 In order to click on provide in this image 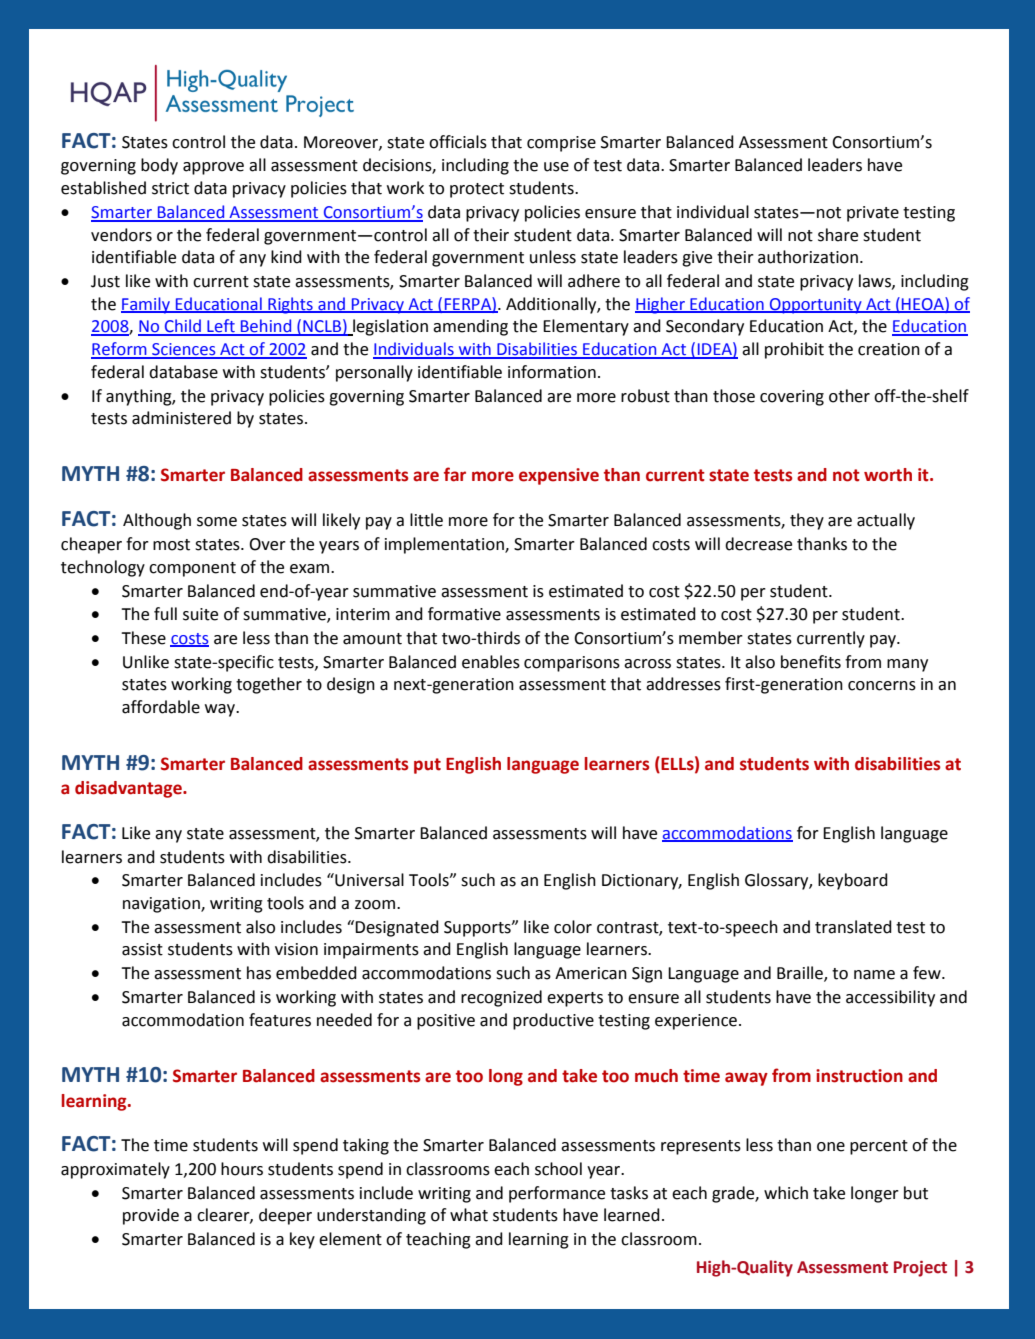, I will do `click(151, 1216)`.
